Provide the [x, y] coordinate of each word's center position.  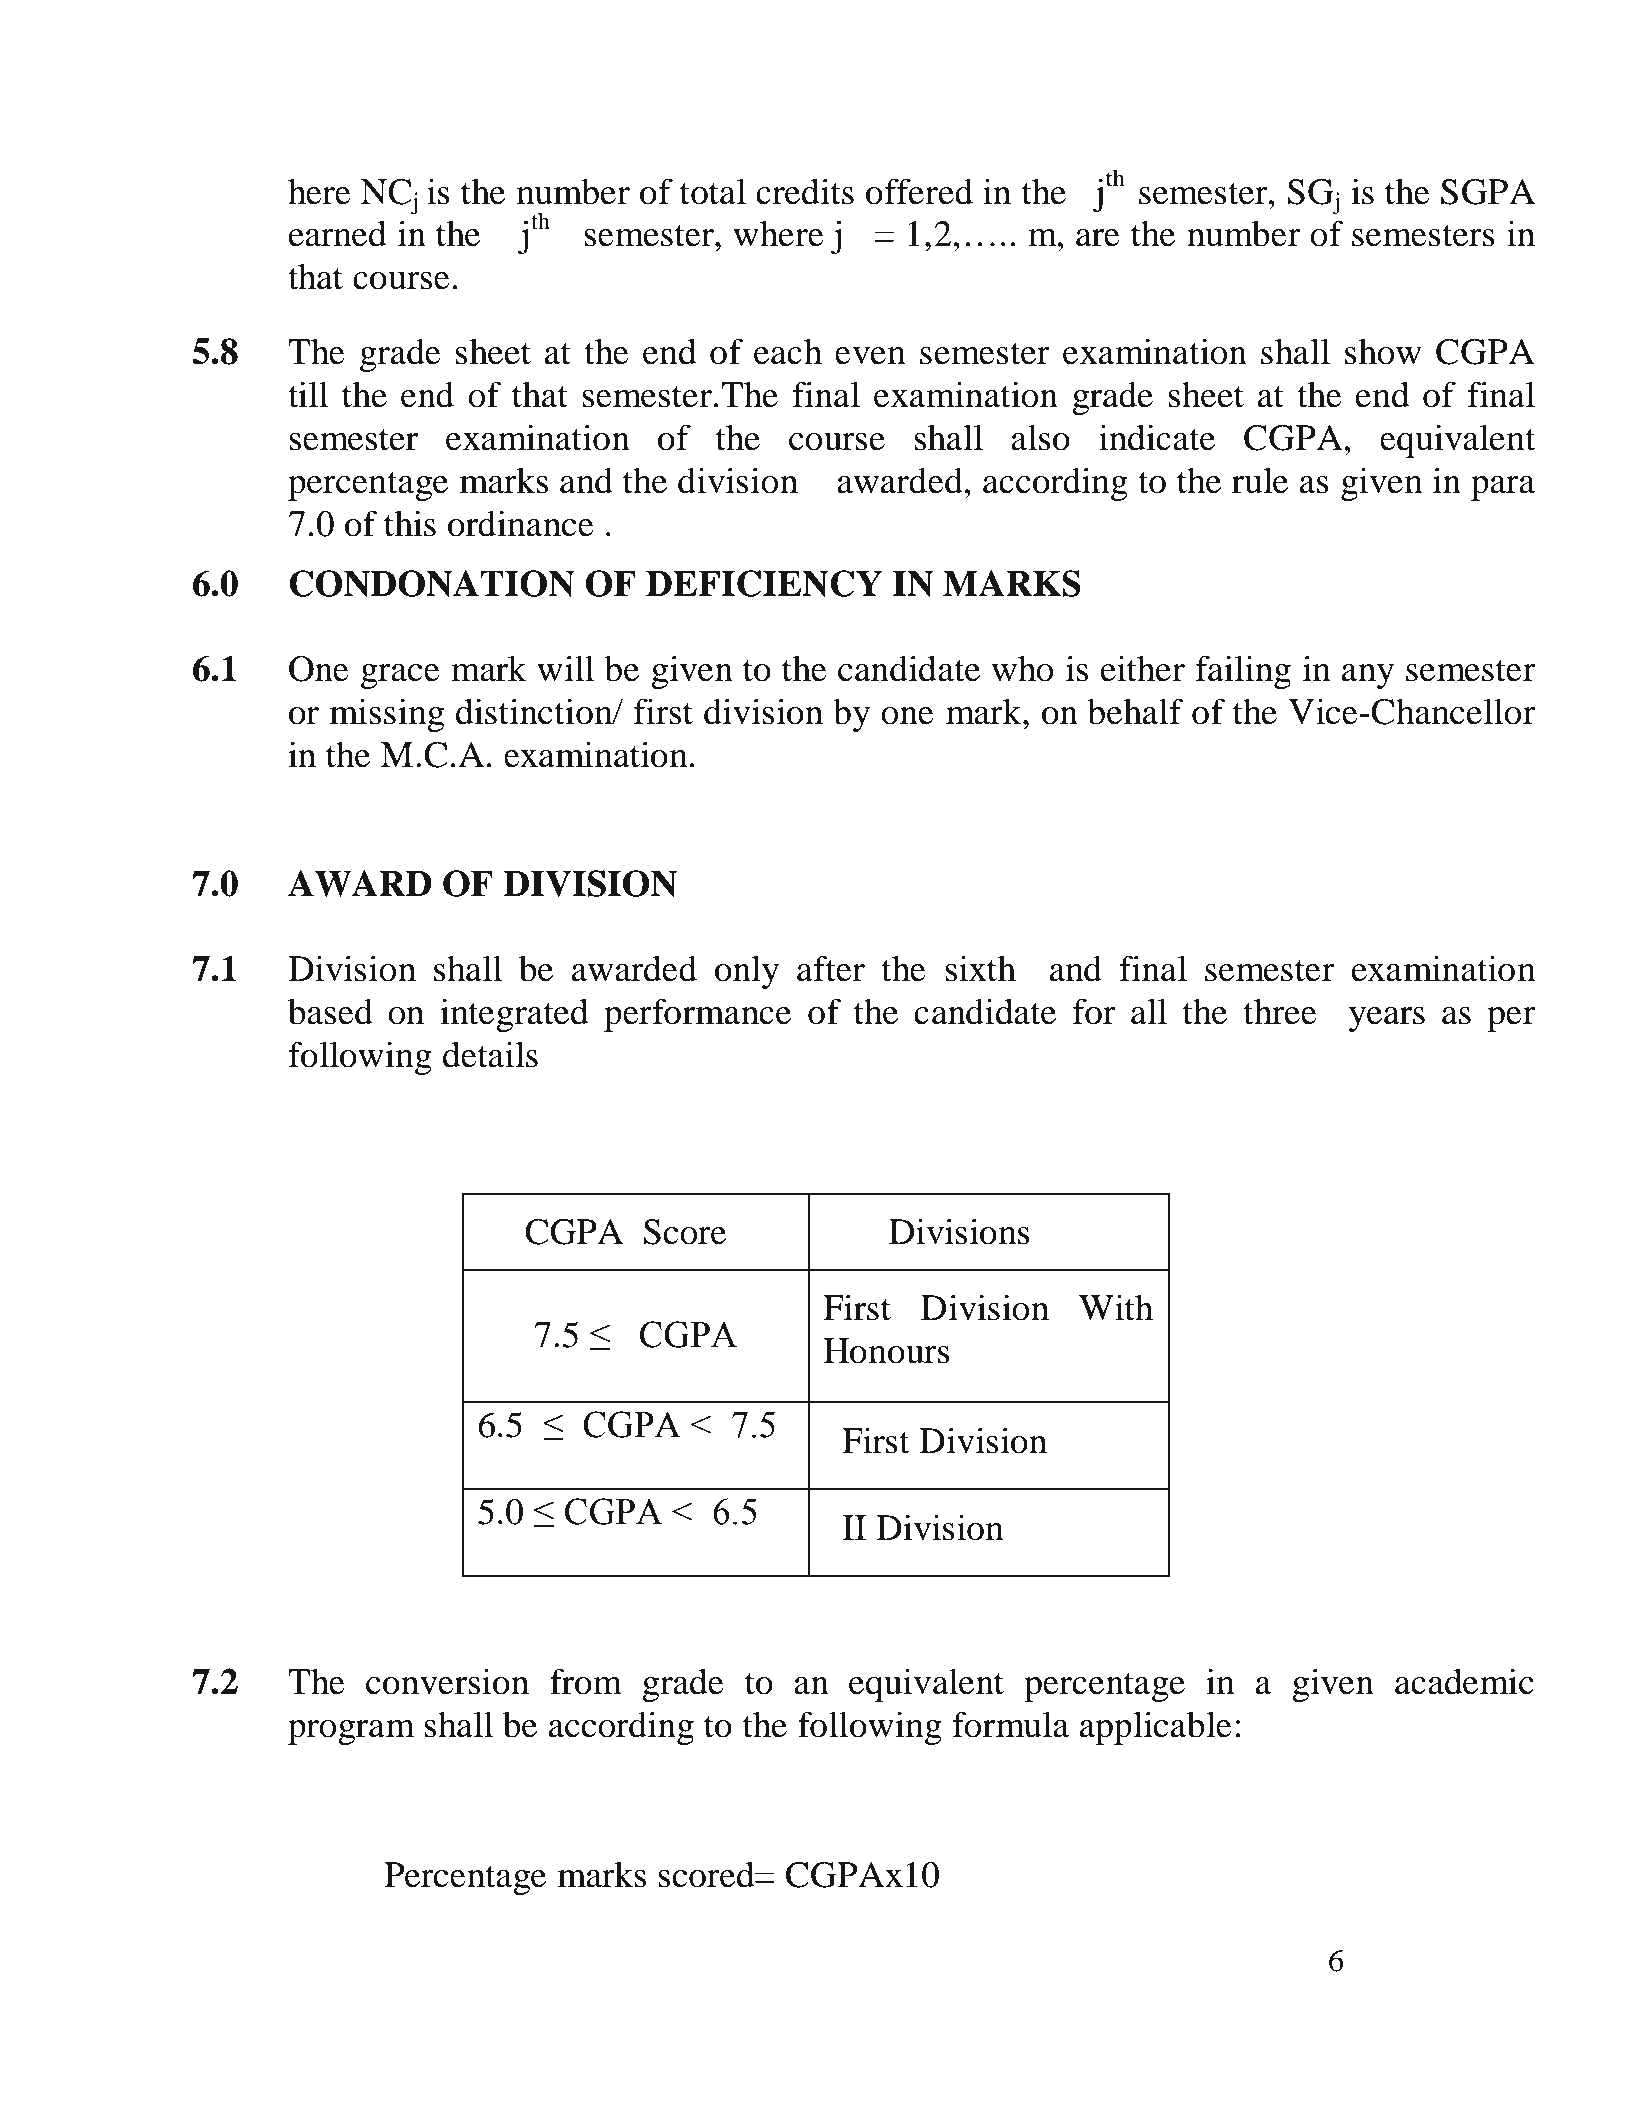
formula [1010, 1724]
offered [919, 191]
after [831, 968]
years [1387, 1019]
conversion [447, 1681]
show [1383, 352]
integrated [514, 1015]
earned [337, 233]
